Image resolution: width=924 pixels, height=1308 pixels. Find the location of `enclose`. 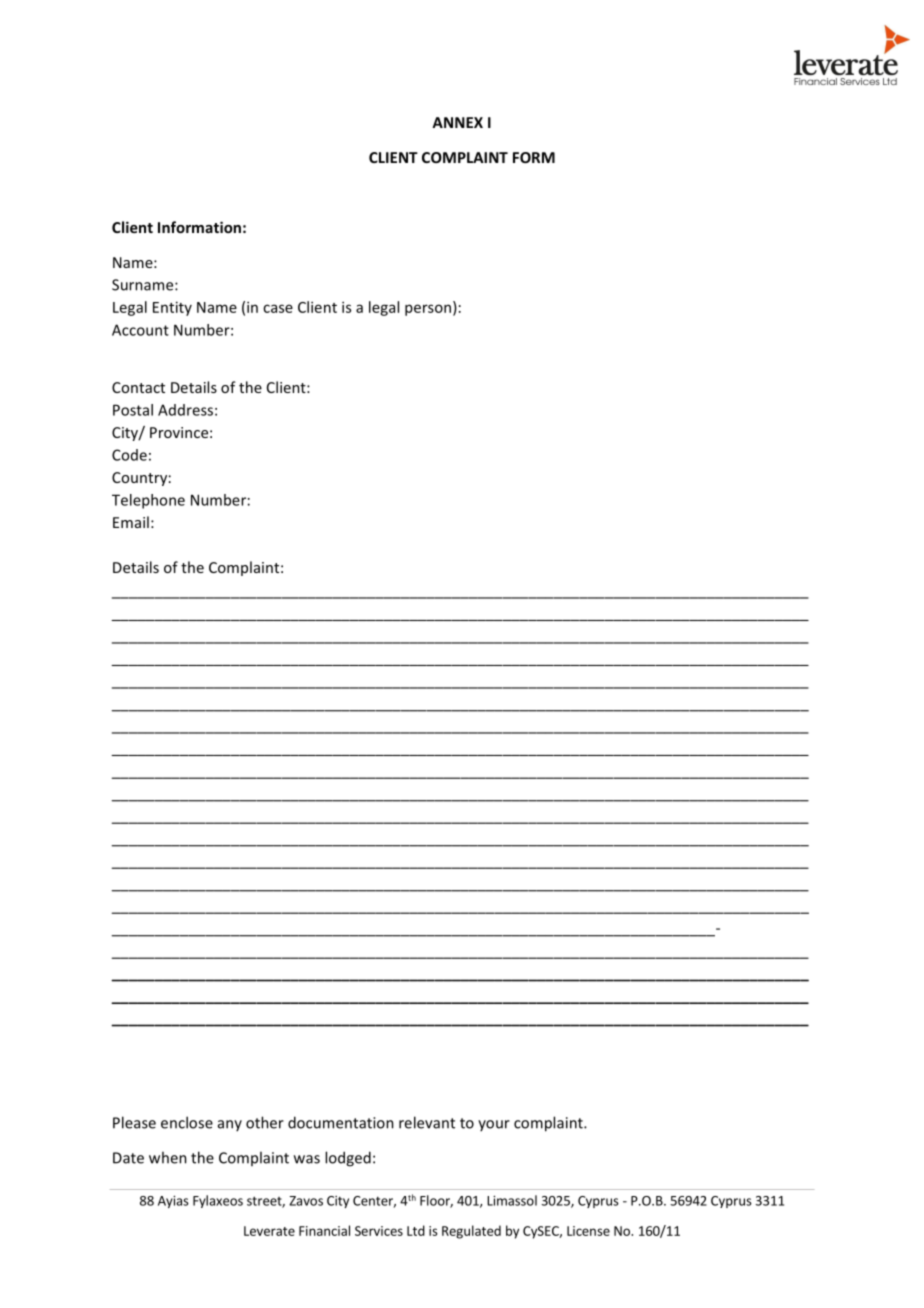

enclose is located at coordinates (187, 1122).
